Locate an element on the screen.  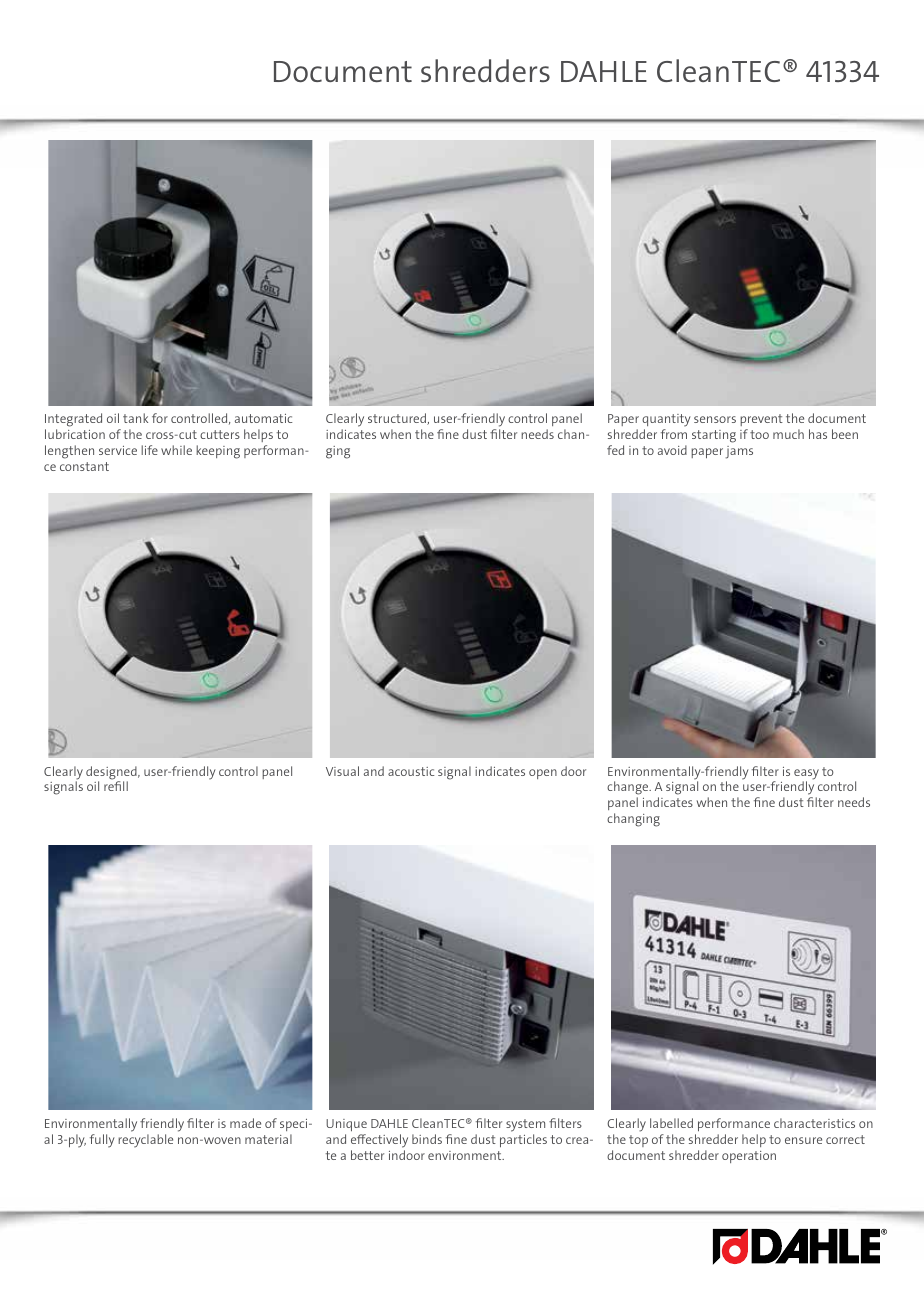
life is located at coordinates (149, 450).
